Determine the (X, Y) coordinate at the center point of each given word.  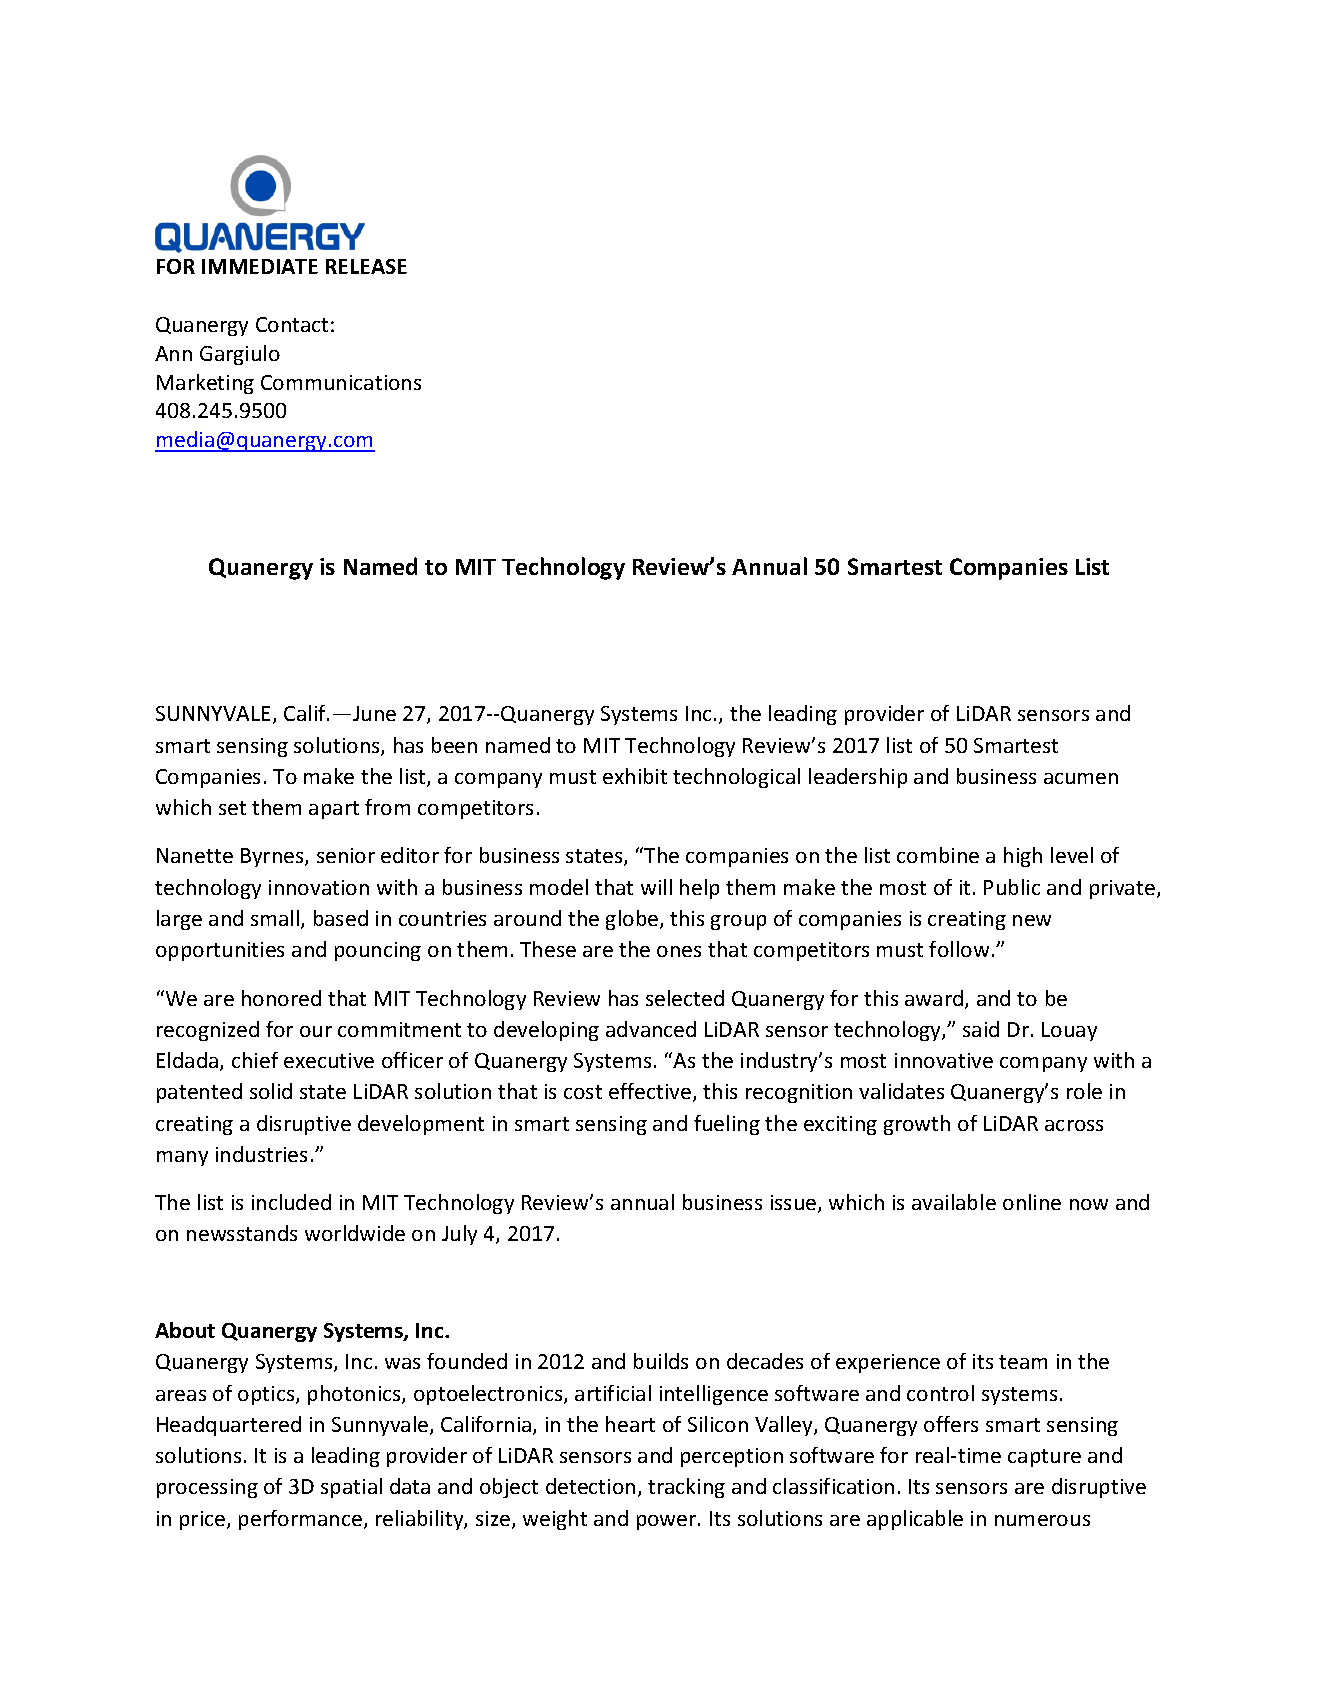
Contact (292, 324)
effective (651, 1092)
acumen (1081, 778)
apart (334, 810)
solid (271, 1091)
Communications (341, 382)
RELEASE (366, 266)
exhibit (635, 776)
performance (300, 1520)
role (1084, 1091)
